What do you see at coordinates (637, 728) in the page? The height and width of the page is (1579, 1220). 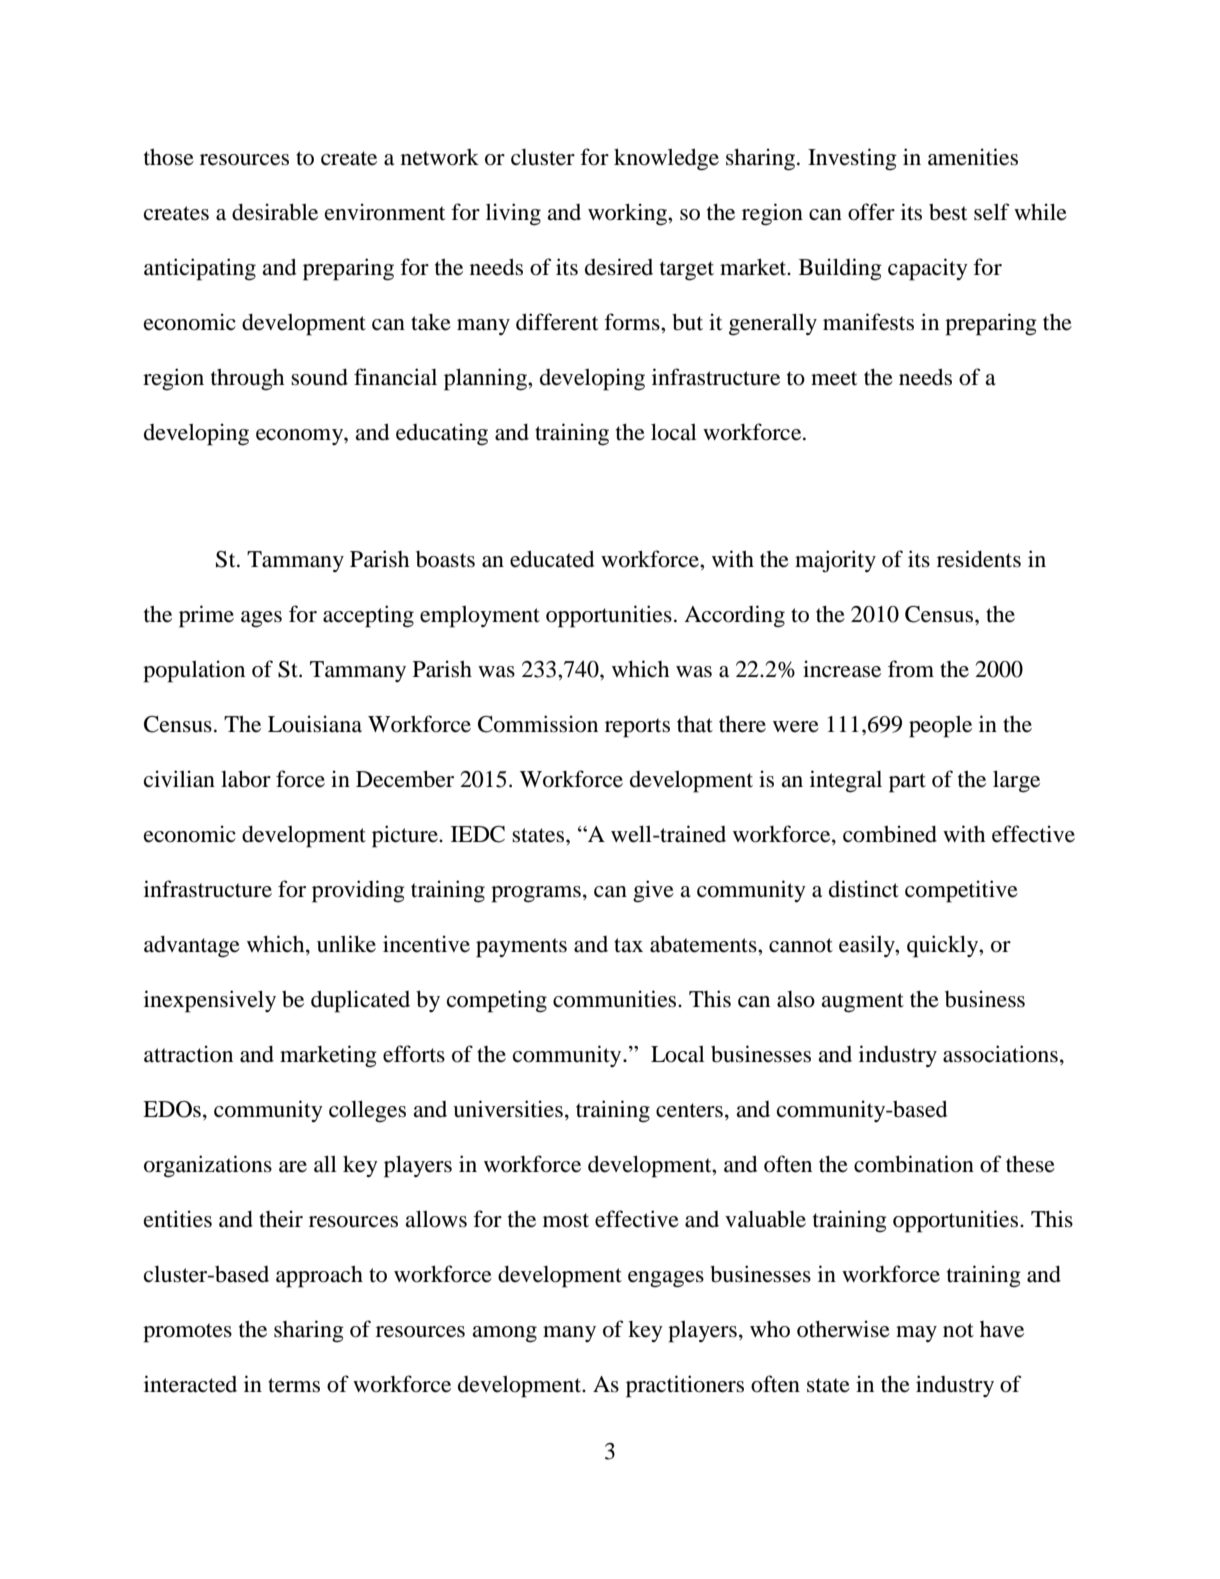 I see `reports` at bounding box center [637, 728].
